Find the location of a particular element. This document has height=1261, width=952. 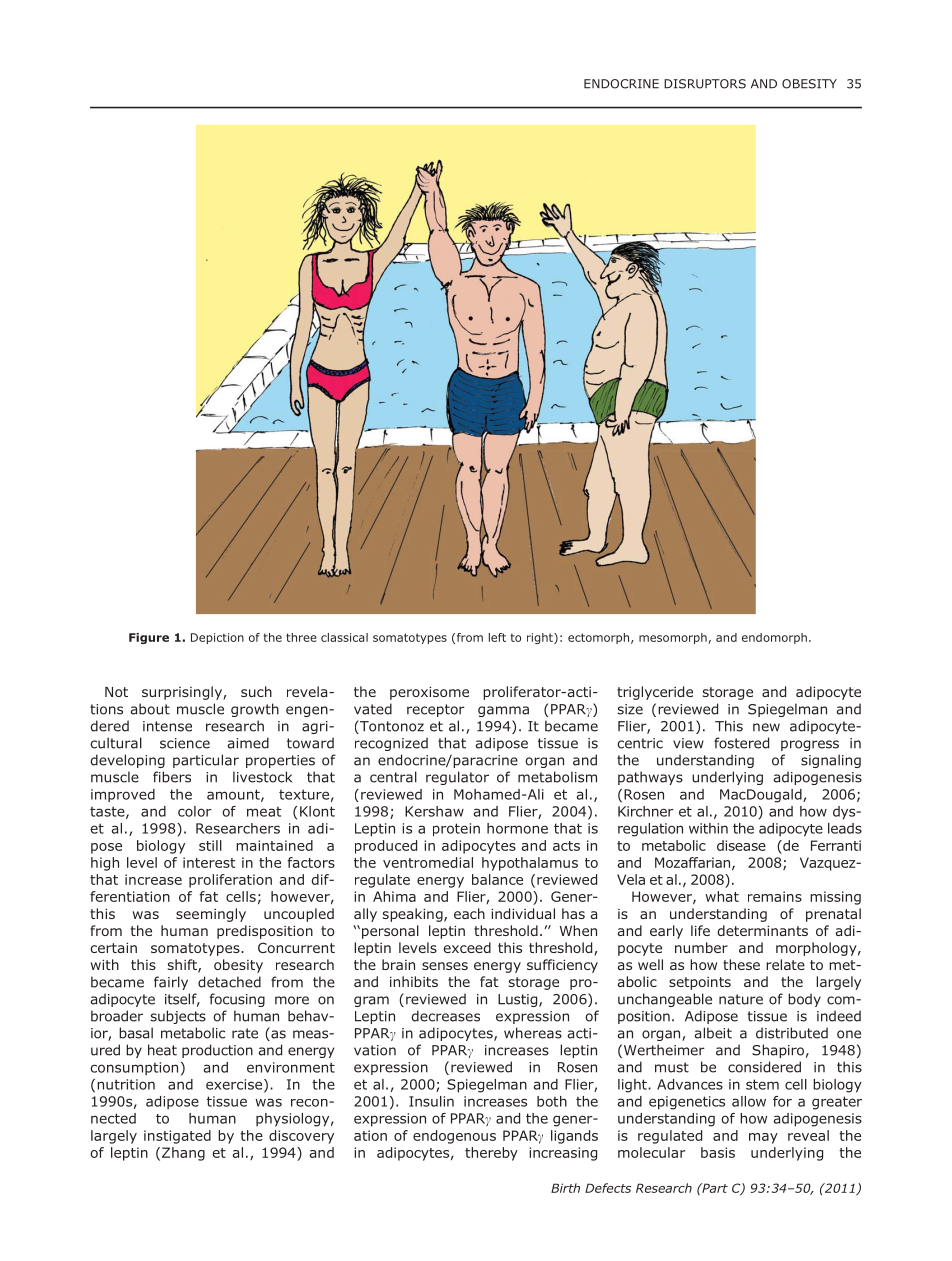

Zhang is located at coordinates (183, 1154).
